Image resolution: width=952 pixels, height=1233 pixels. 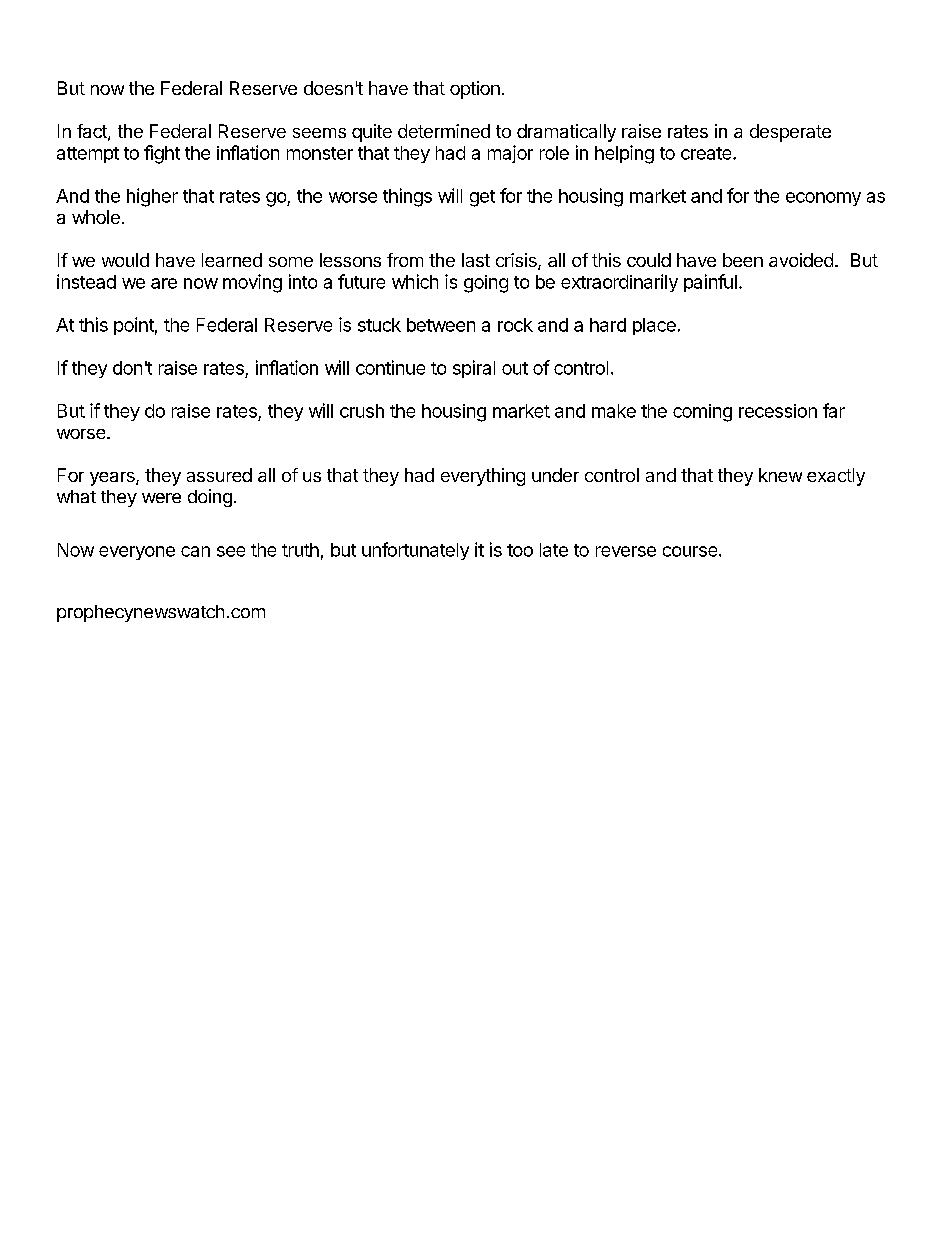 What do you see at coordinates (362, 411) in the screenshot?
I see `crush` at bounding box center [362, 411].
